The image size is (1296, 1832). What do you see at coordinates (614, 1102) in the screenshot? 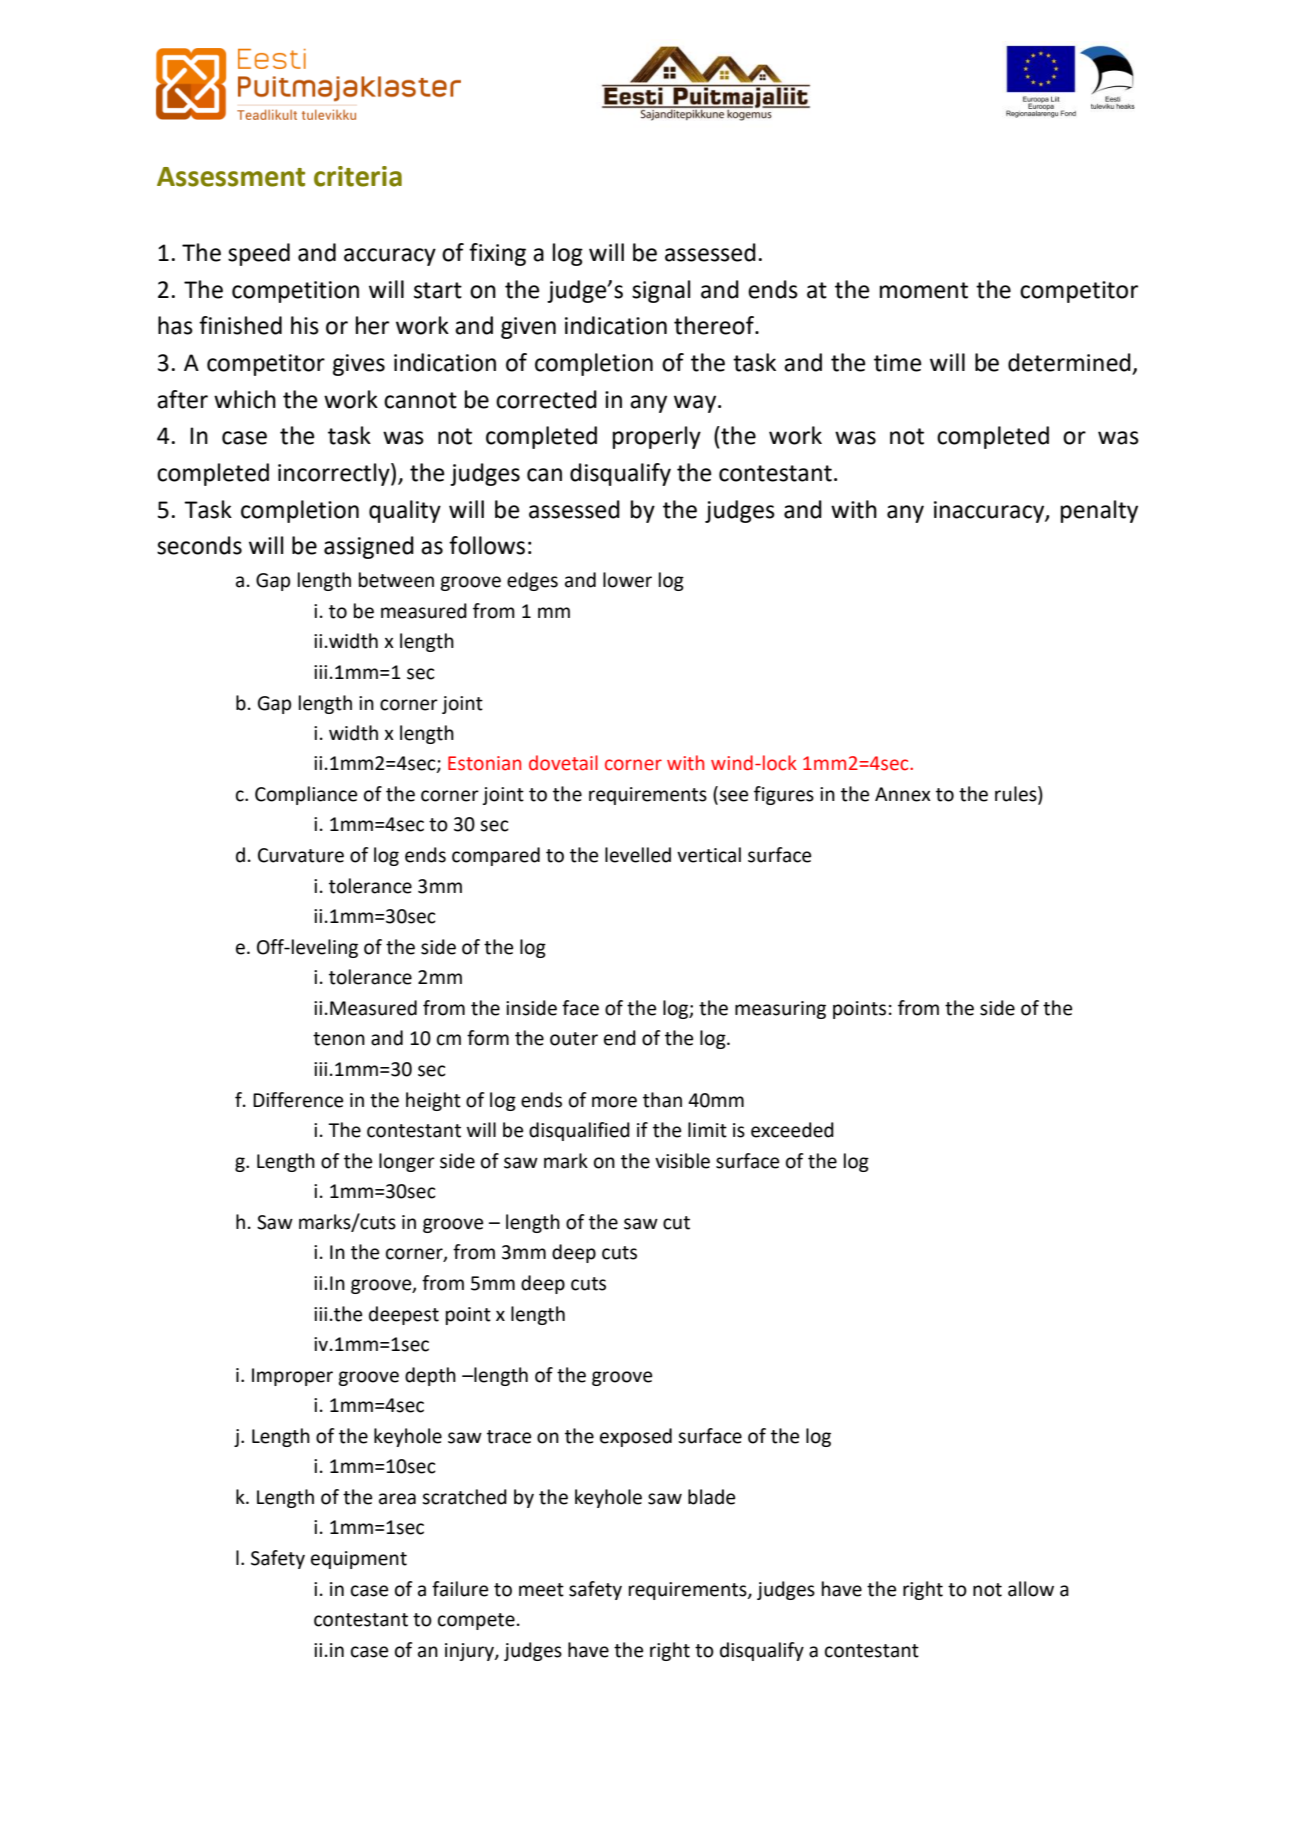
I see `more` at bounding box center [614, 1102].
